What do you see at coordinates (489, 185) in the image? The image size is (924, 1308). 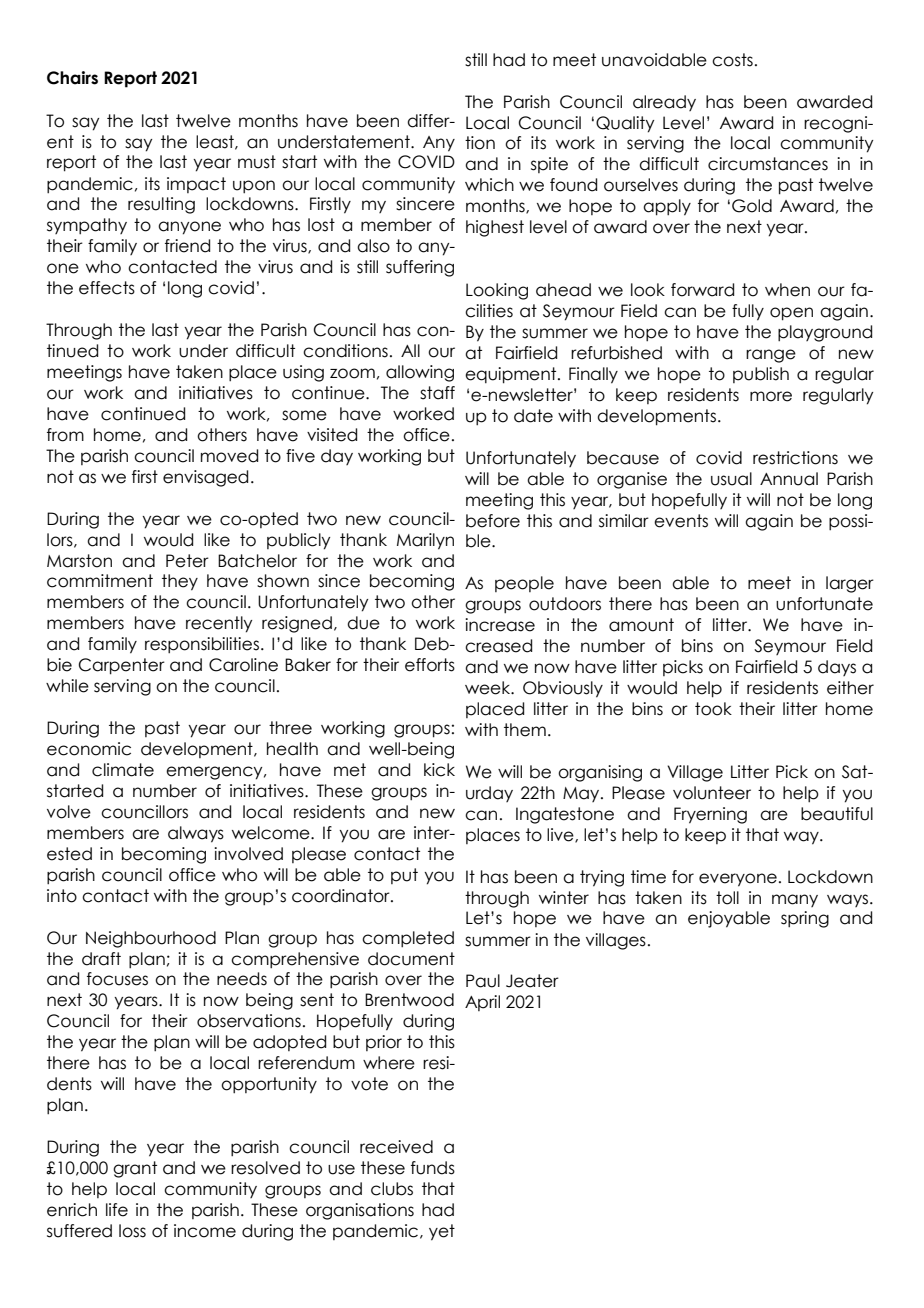 I see `which` at bounding box center [489, 185].
